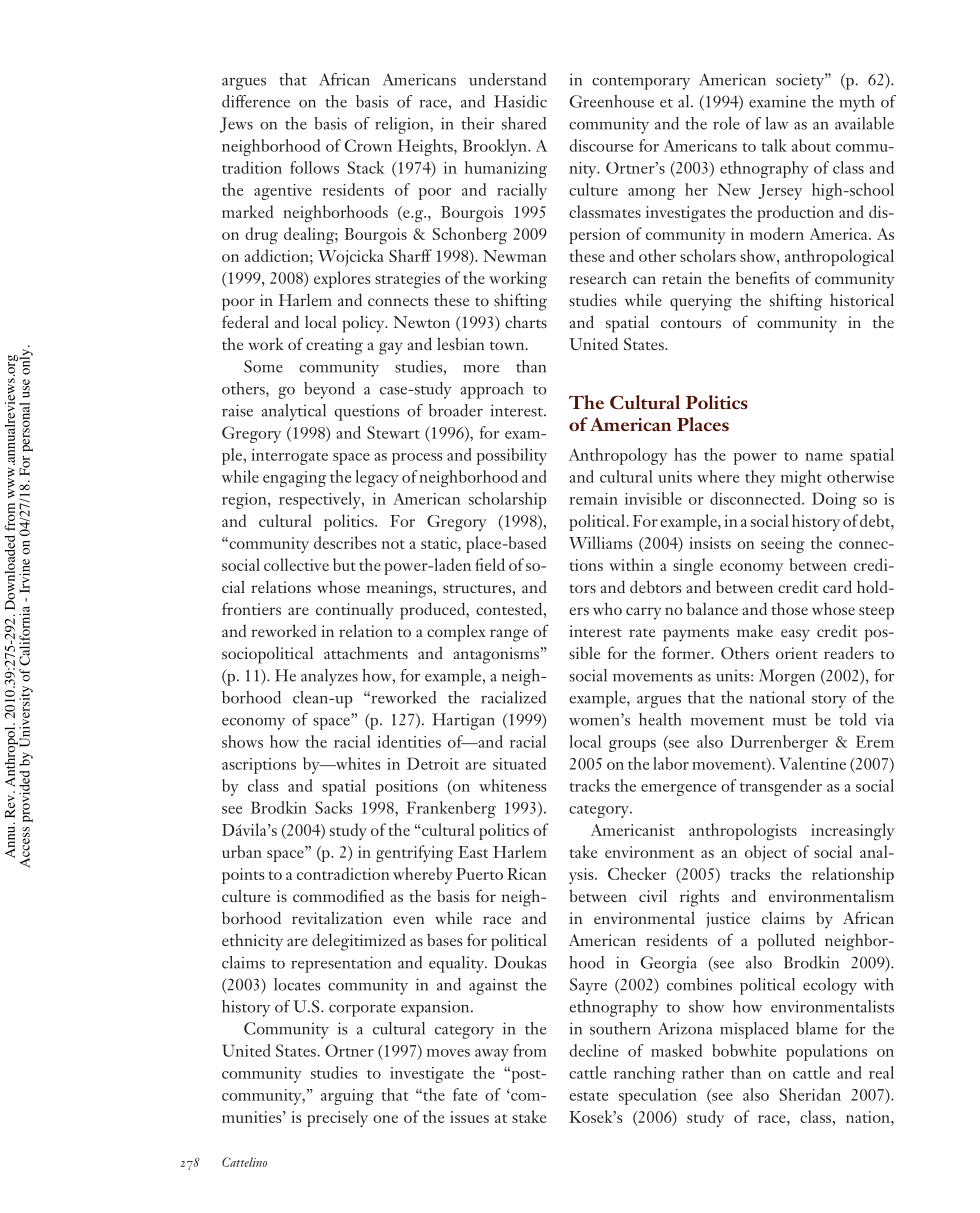 This page has width=980, height=1213. I want to click on law, so click(777, 123).
